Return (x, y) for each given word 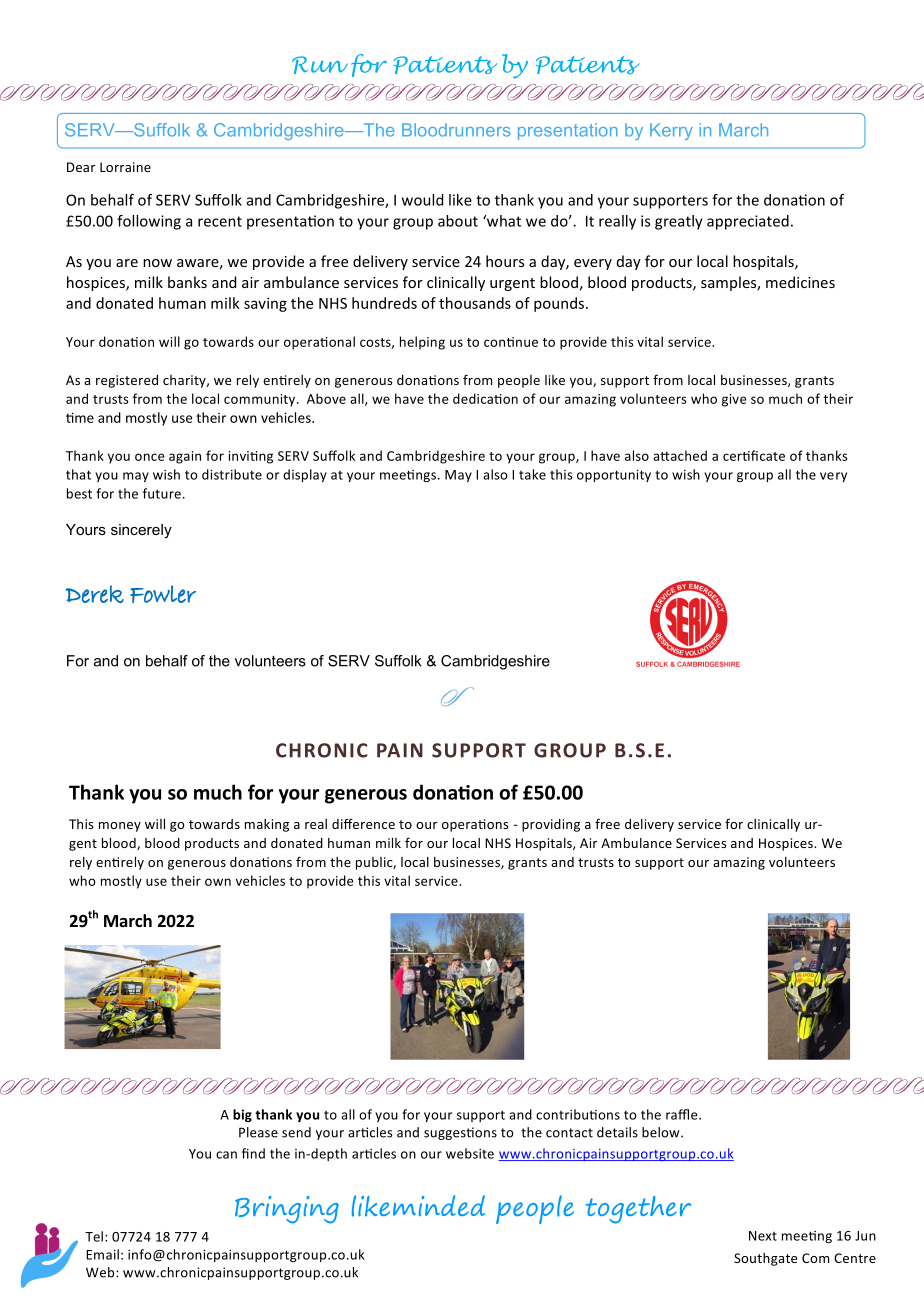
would (422, 200)
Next (763, 1236)
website (470, 1153)
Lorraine (125, 167)
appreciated (748, 222)
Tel (94, 1236)
